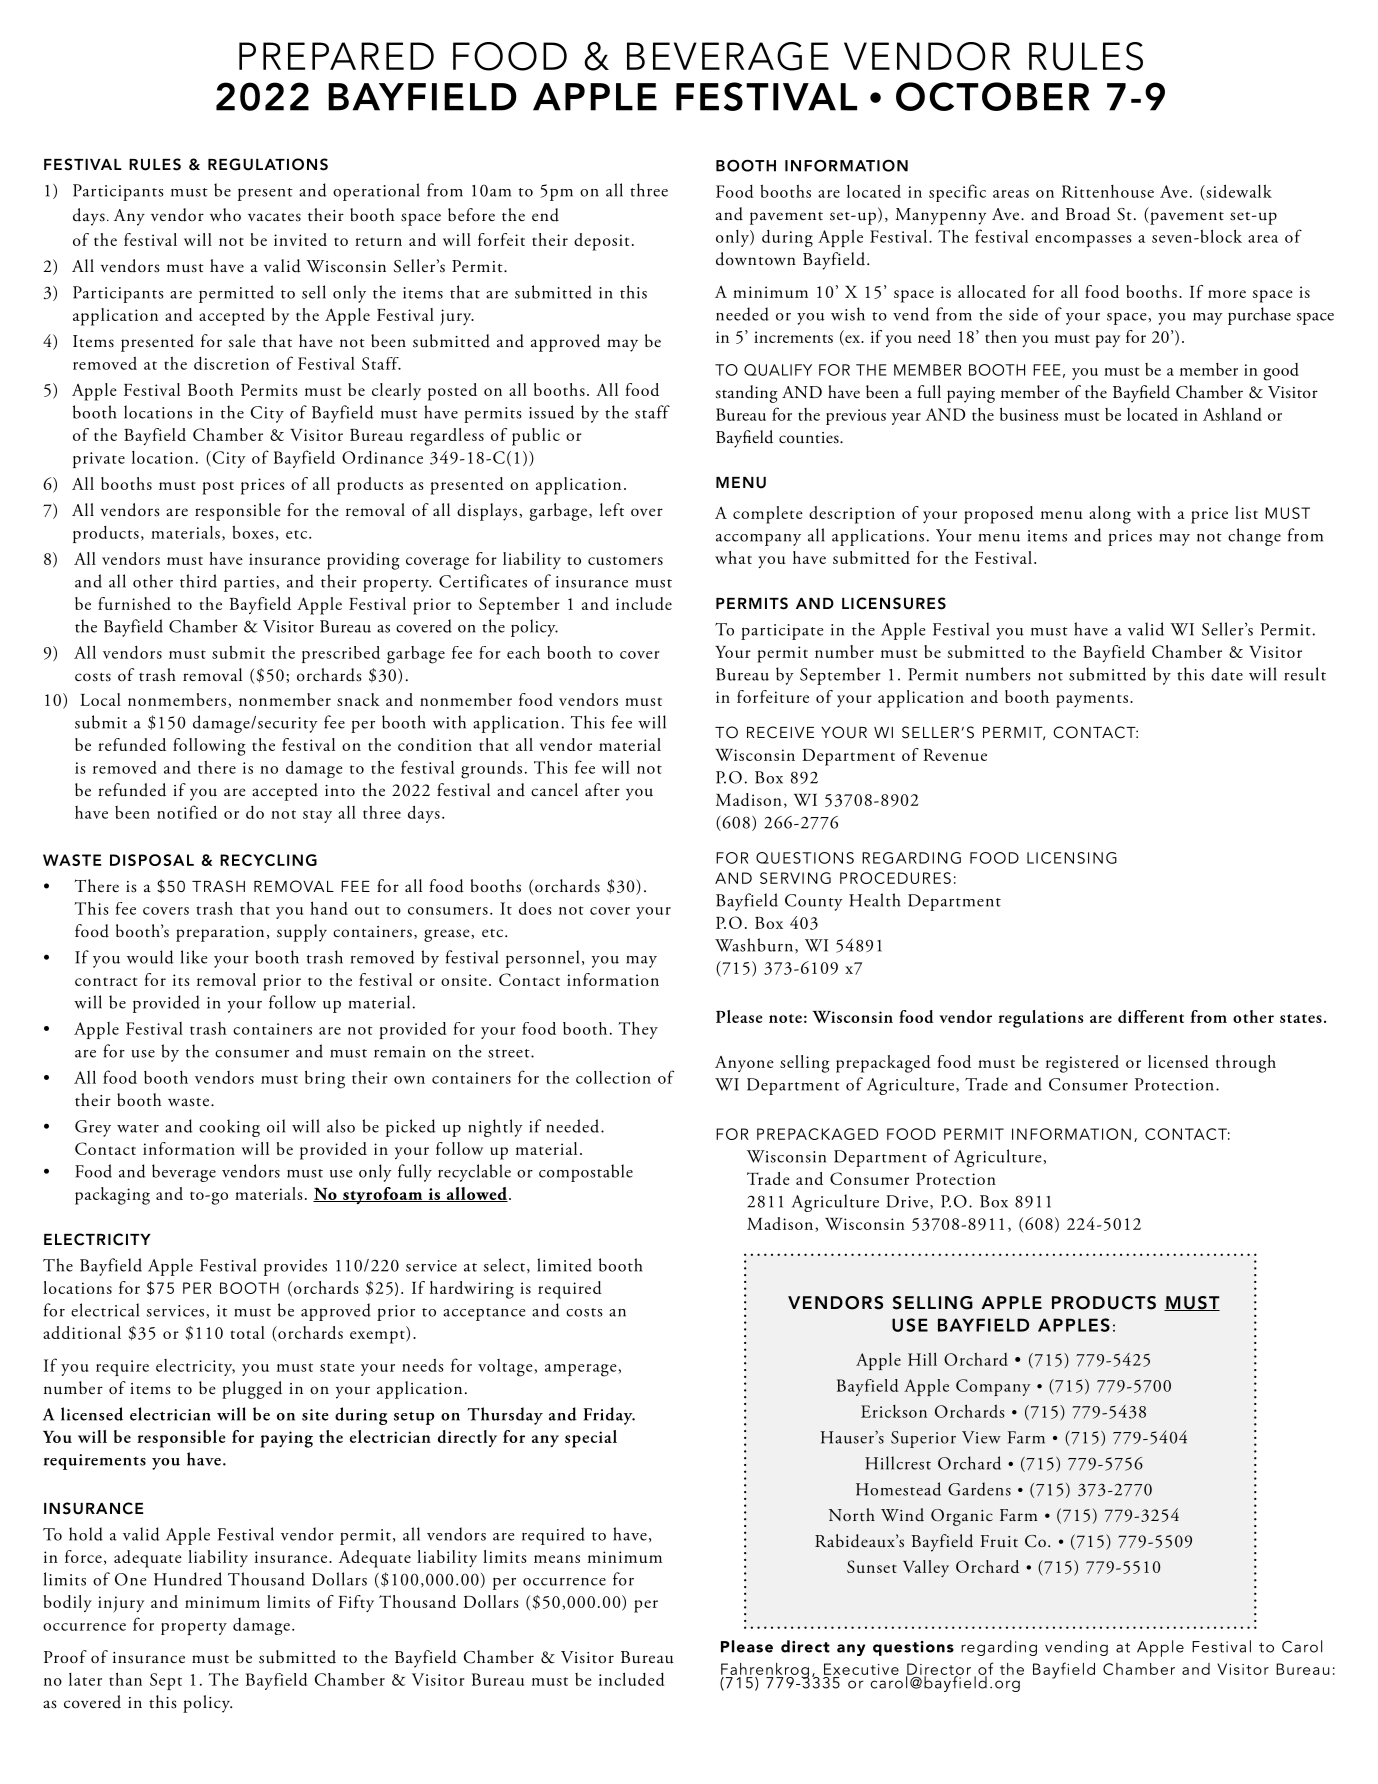  Describe the element at coordinates (1072, 858) in the document. I see `LICENSING` at that location.
